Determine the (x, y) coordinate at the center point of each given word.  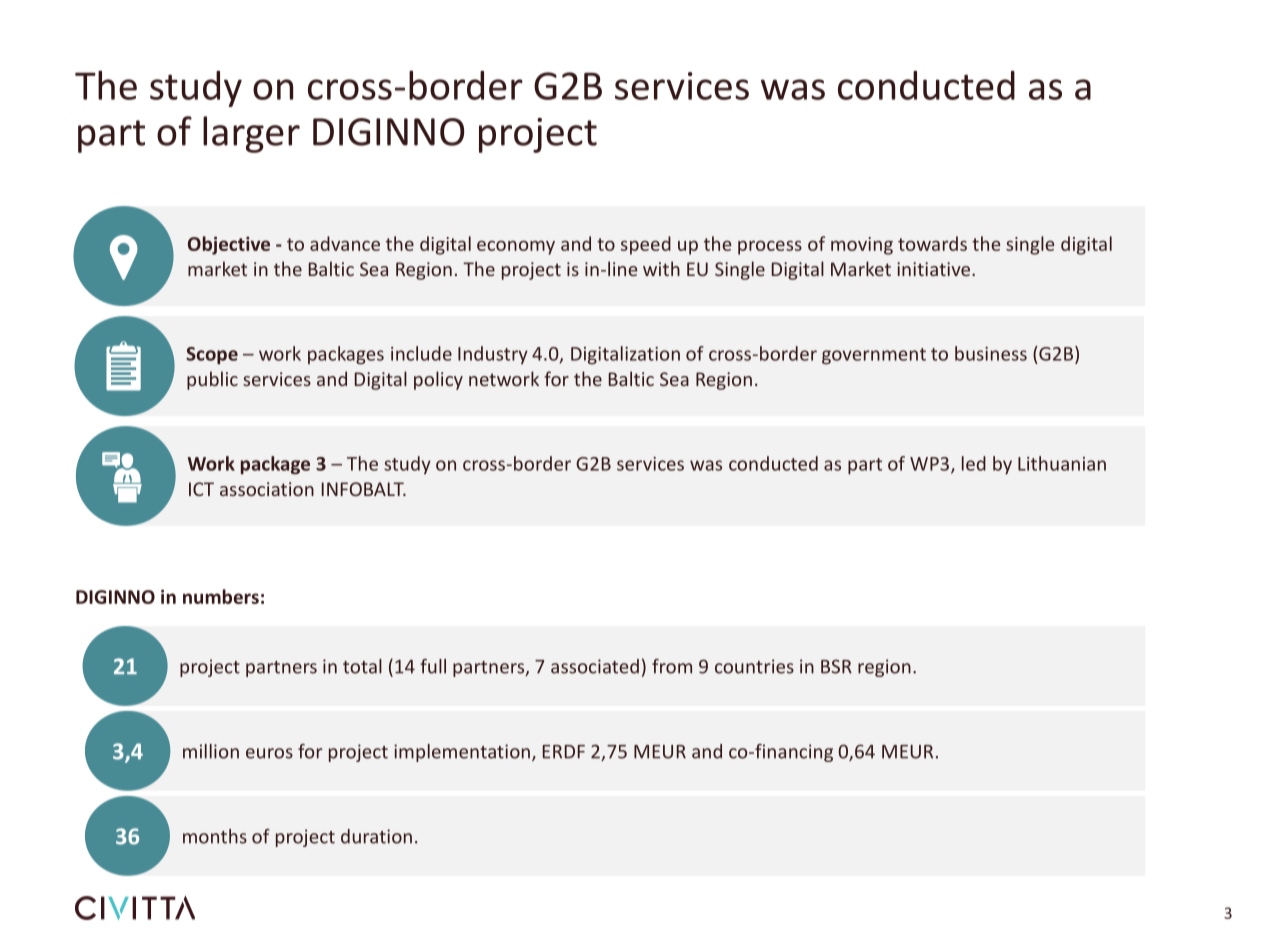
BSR (836, 666)
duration (376, 836)
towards (932, 243)
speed (646, 245)
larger (251, 134)
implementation (462, 753)
